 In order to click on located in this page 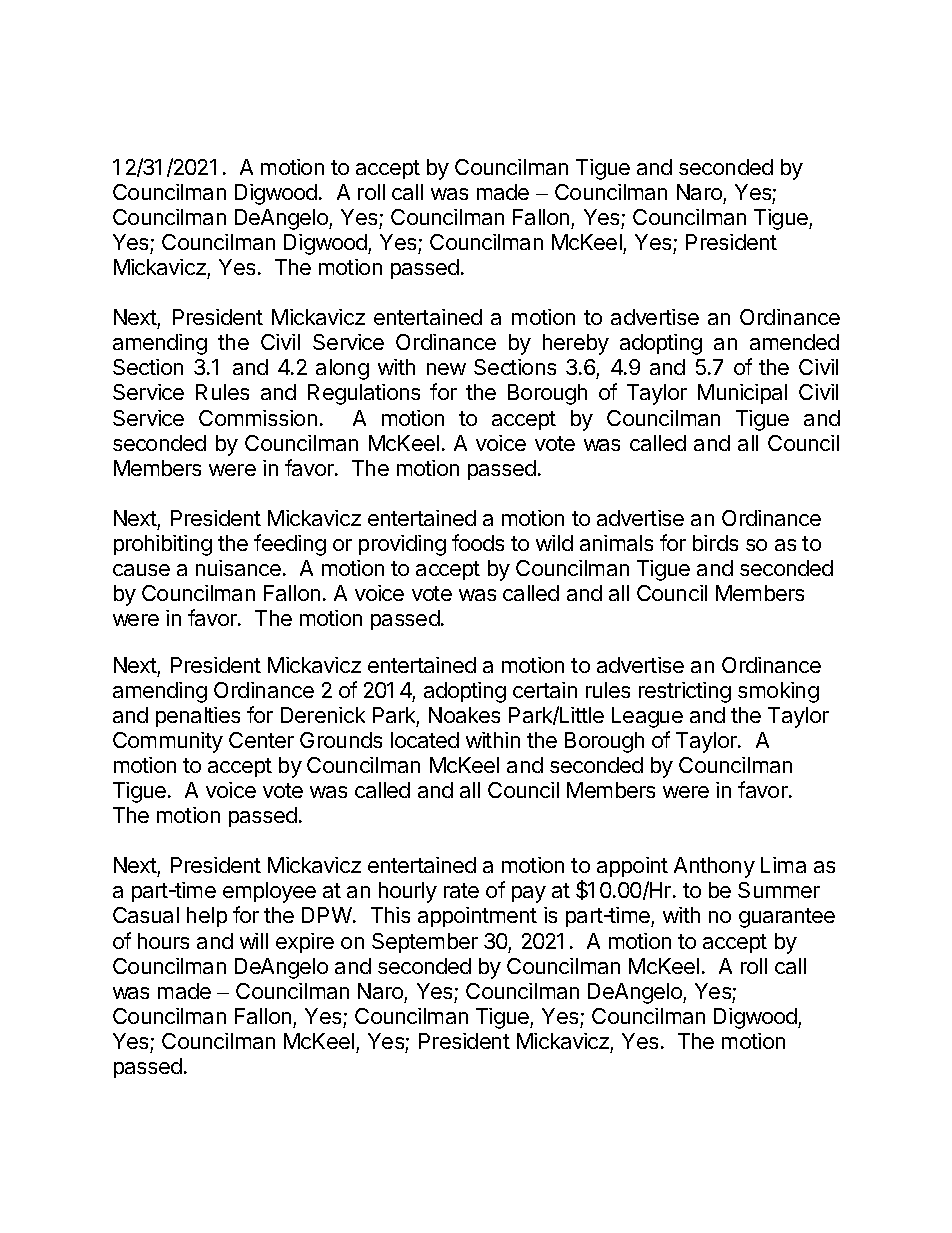, I will do `click(425, 740)`.
